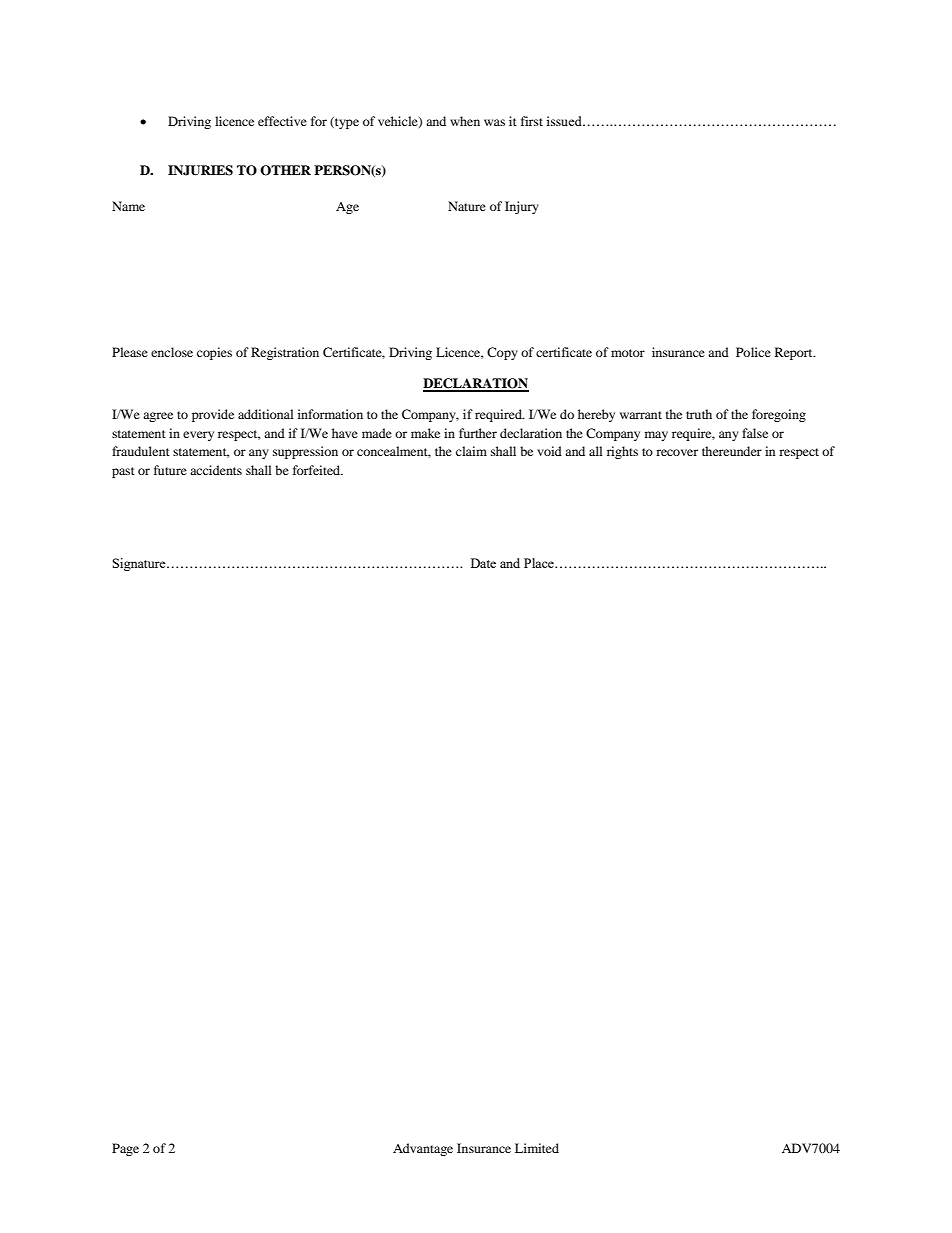 This screenshot has width=952, height=1233. I want to click on Limited, so click(537, 1148).
